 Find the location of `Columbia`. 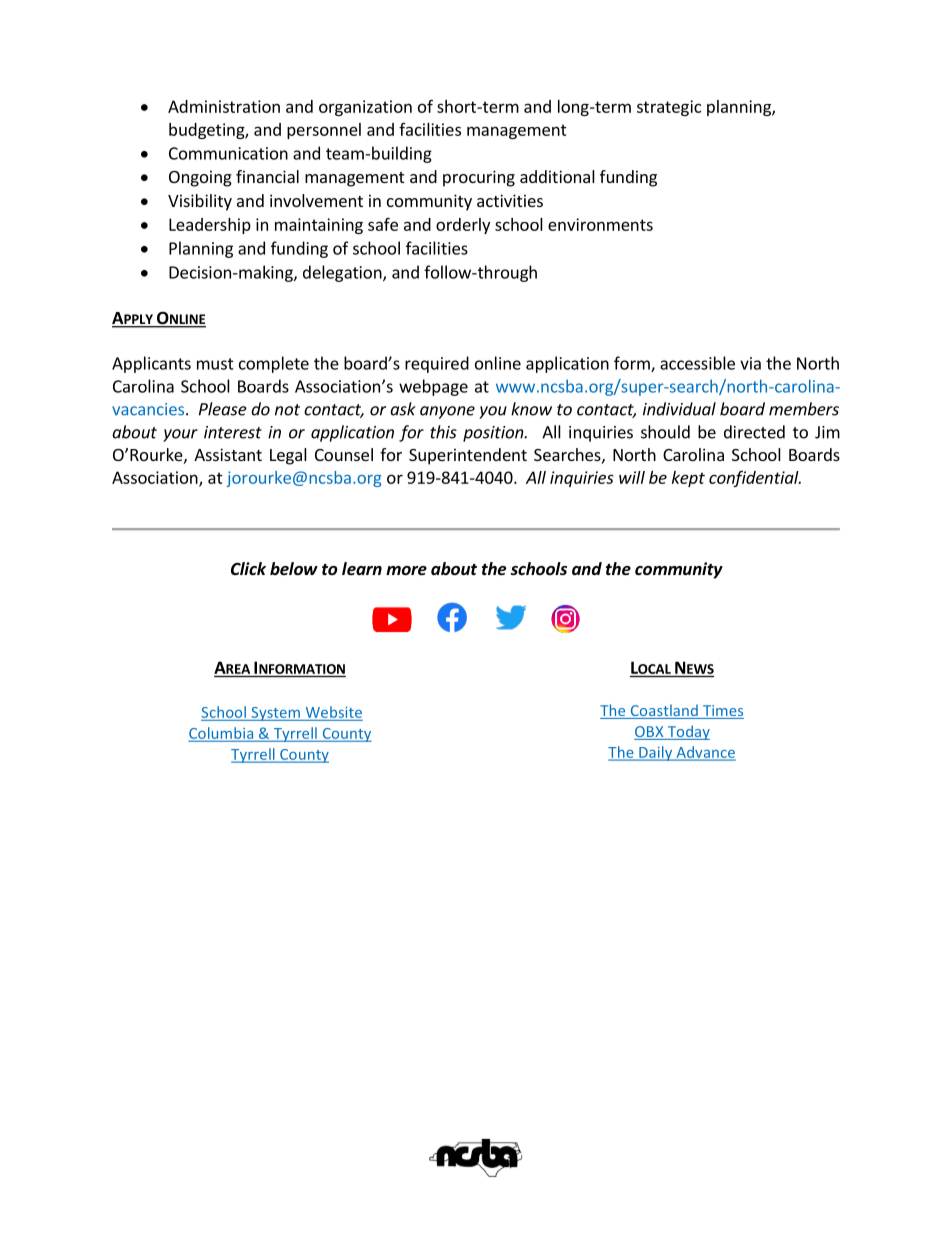

Columbia is located at coordinates (222, 734).
